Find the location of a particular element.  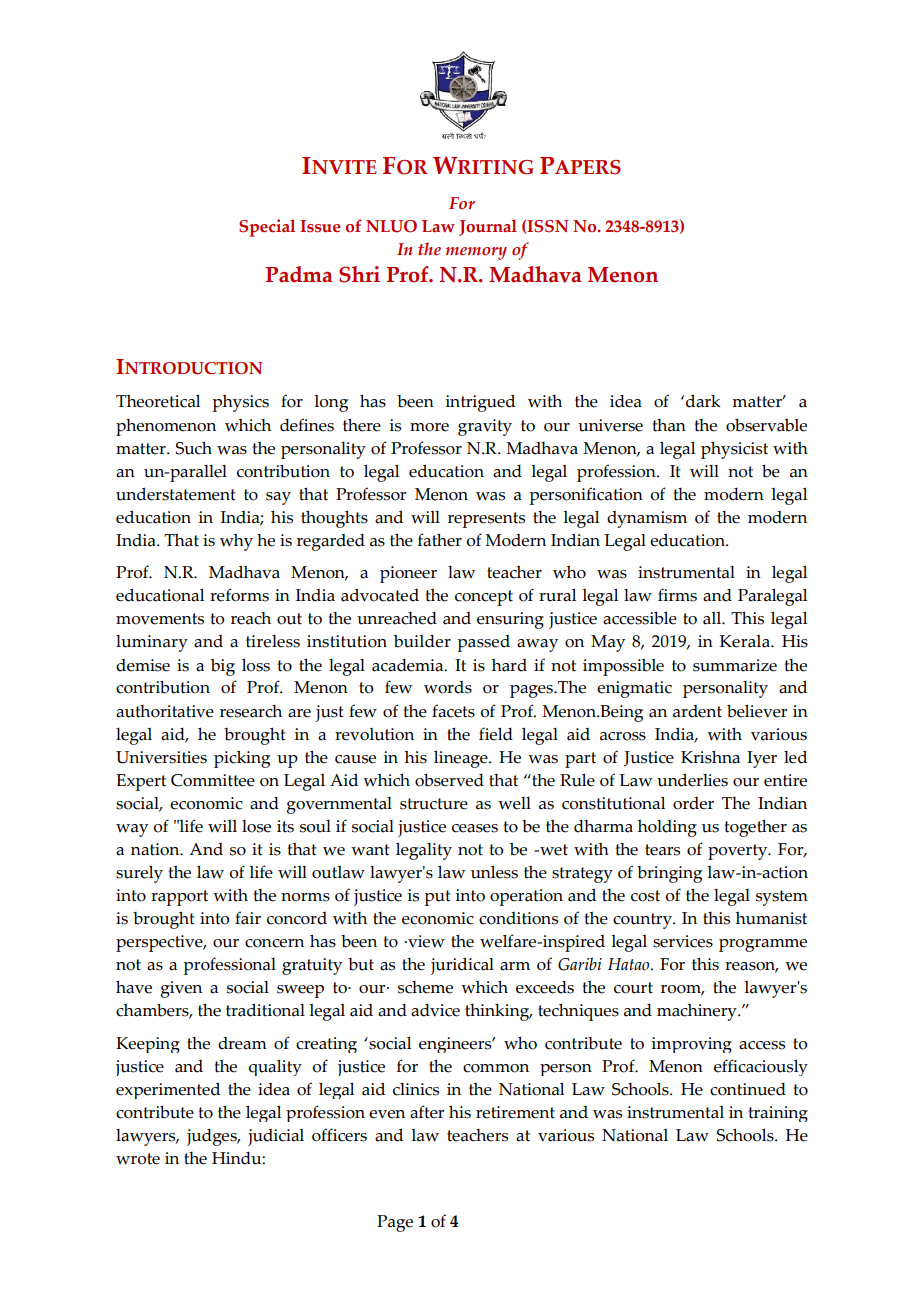

ardent is located at coordinates (697, 711).
